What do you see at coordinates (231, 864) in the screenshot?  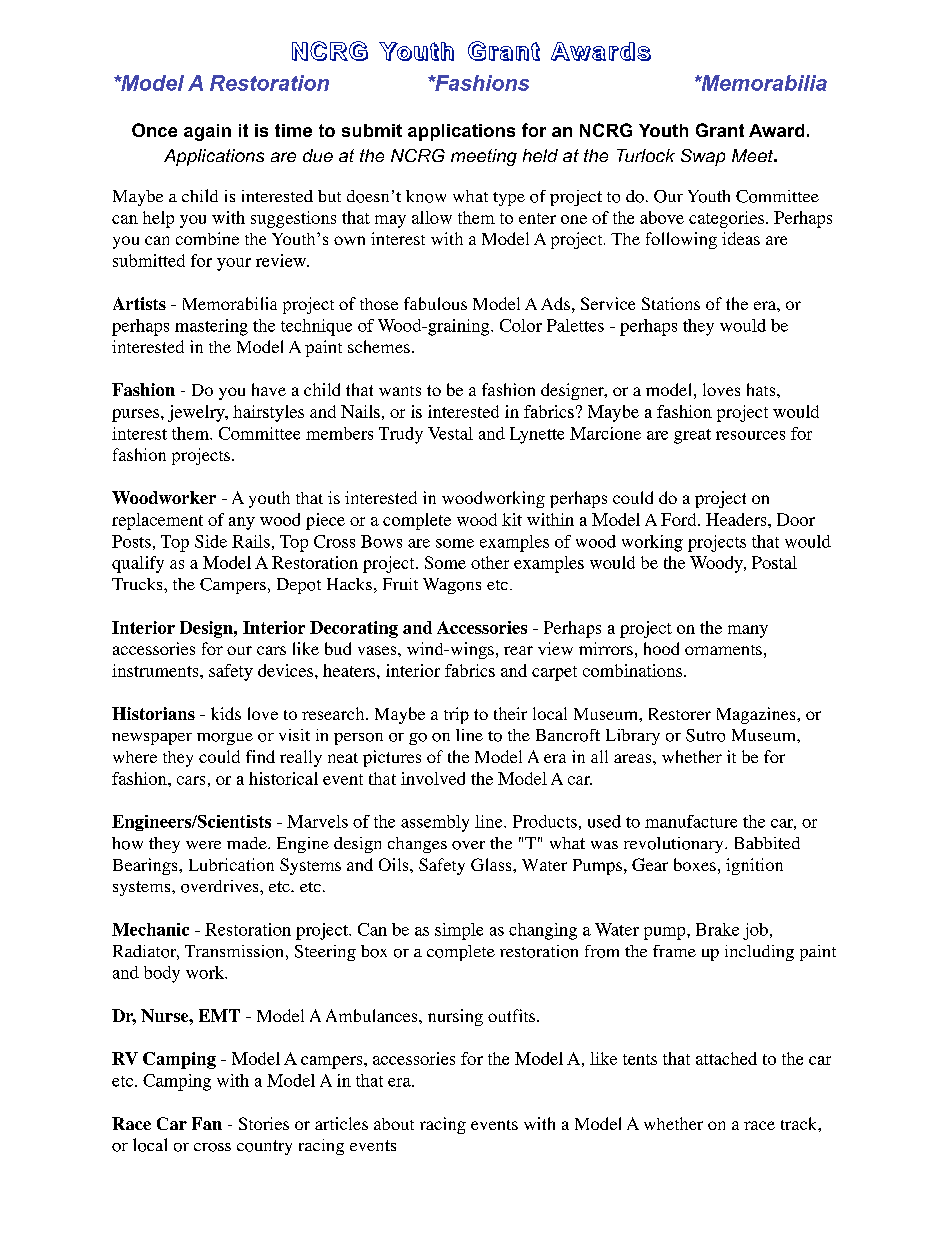 I see `Lubrication` at bounding box center [231, 864].
